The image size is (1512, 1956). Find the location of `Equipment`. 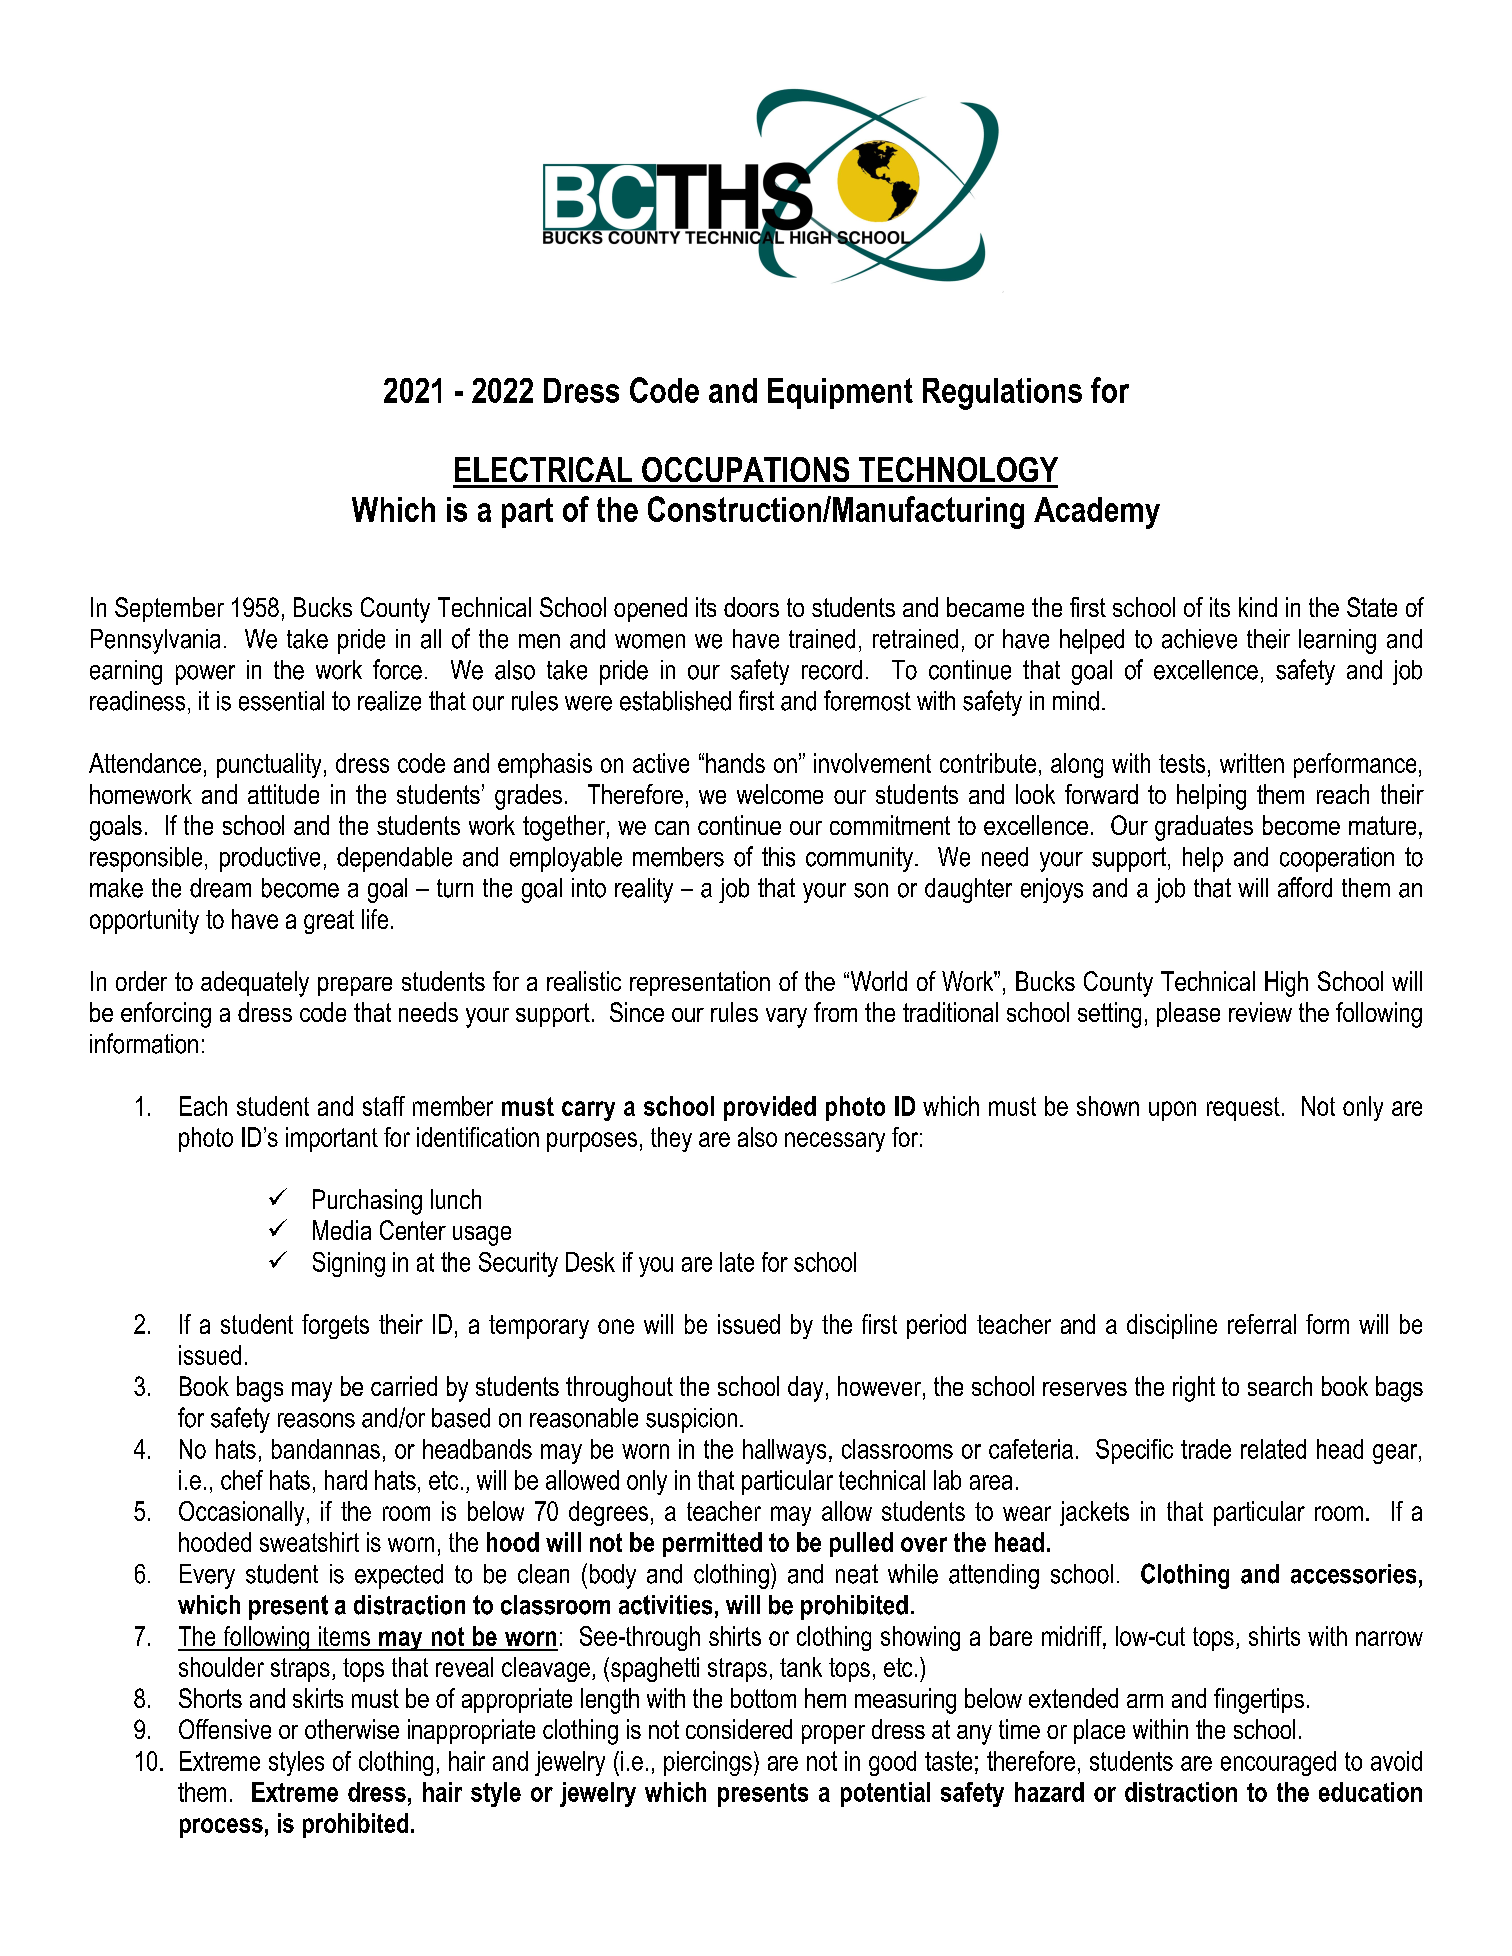

Equipment is located at coordinates (840, 393).
